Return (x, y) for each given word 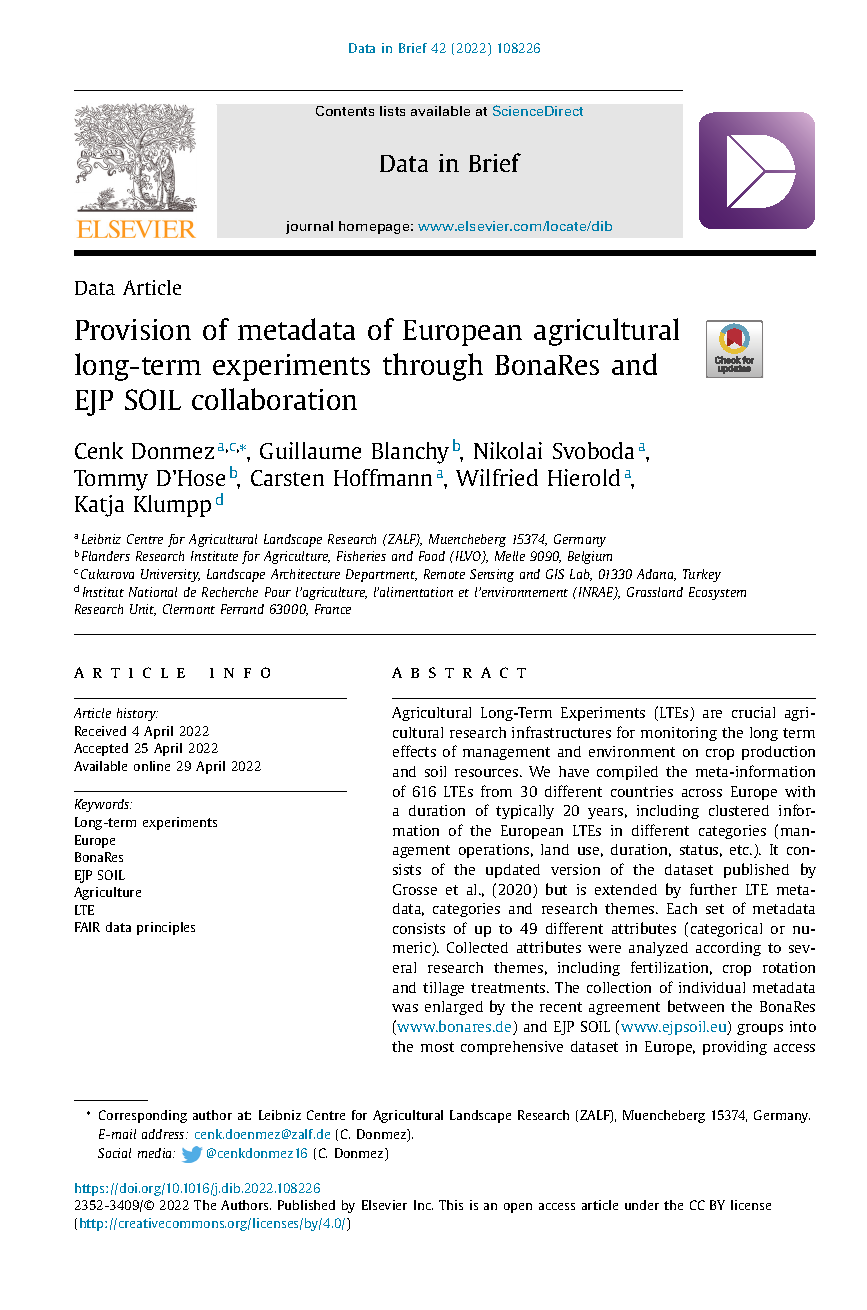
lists (392, 111)
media (156, 1153)
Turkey (702, 575)
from (496, 791)
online (152, 766)
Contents (345, 111)
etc (741, 850)
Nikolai (508, 450)
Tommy (111, 480)
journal (309, 227)
